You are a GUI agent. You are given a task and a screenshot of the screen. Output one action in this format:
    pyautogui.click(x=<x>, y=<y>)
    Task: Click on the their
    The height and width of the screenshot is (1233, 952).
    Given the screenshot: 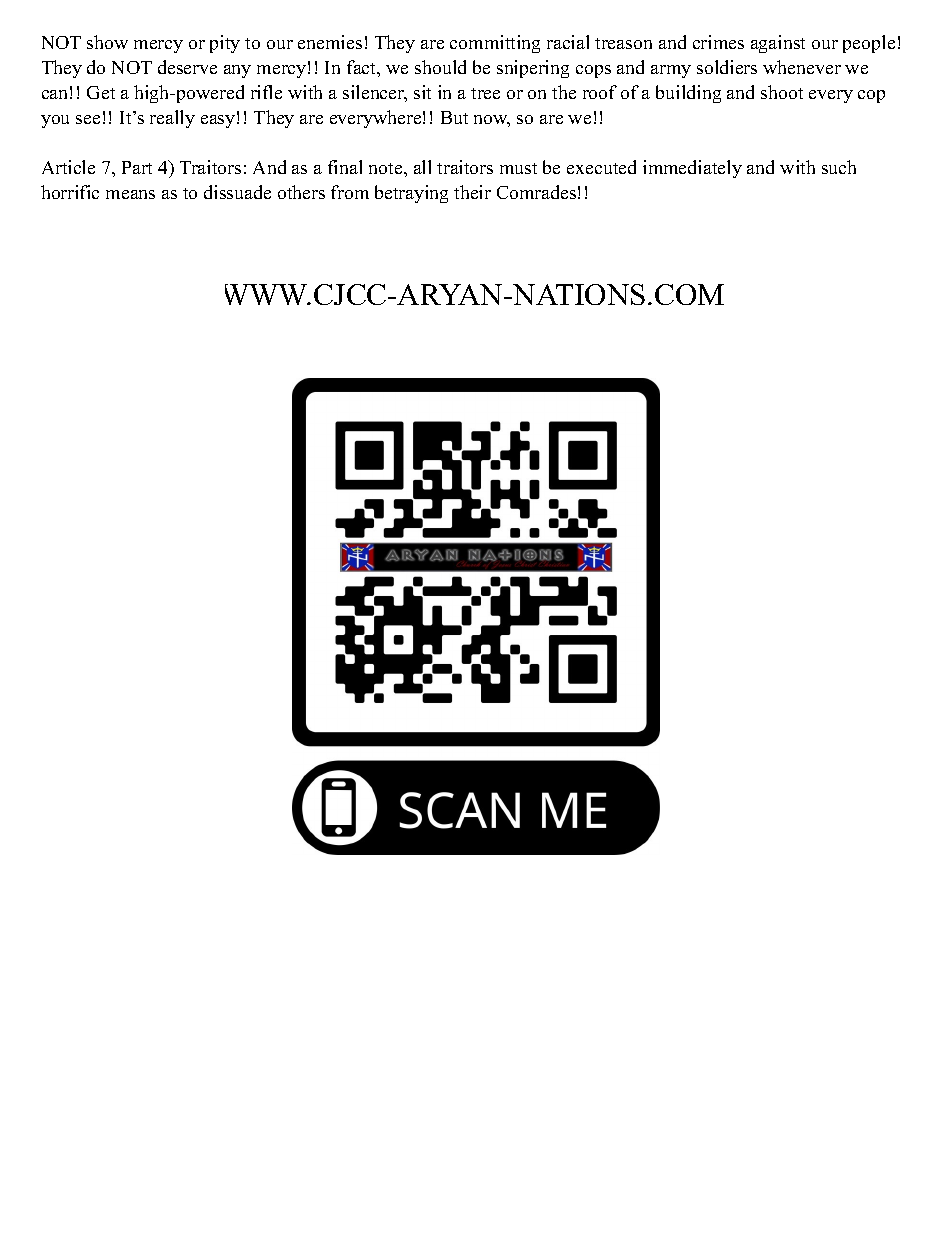 What is the action you would take?
    pyautogui.click(x=472, y=192)
